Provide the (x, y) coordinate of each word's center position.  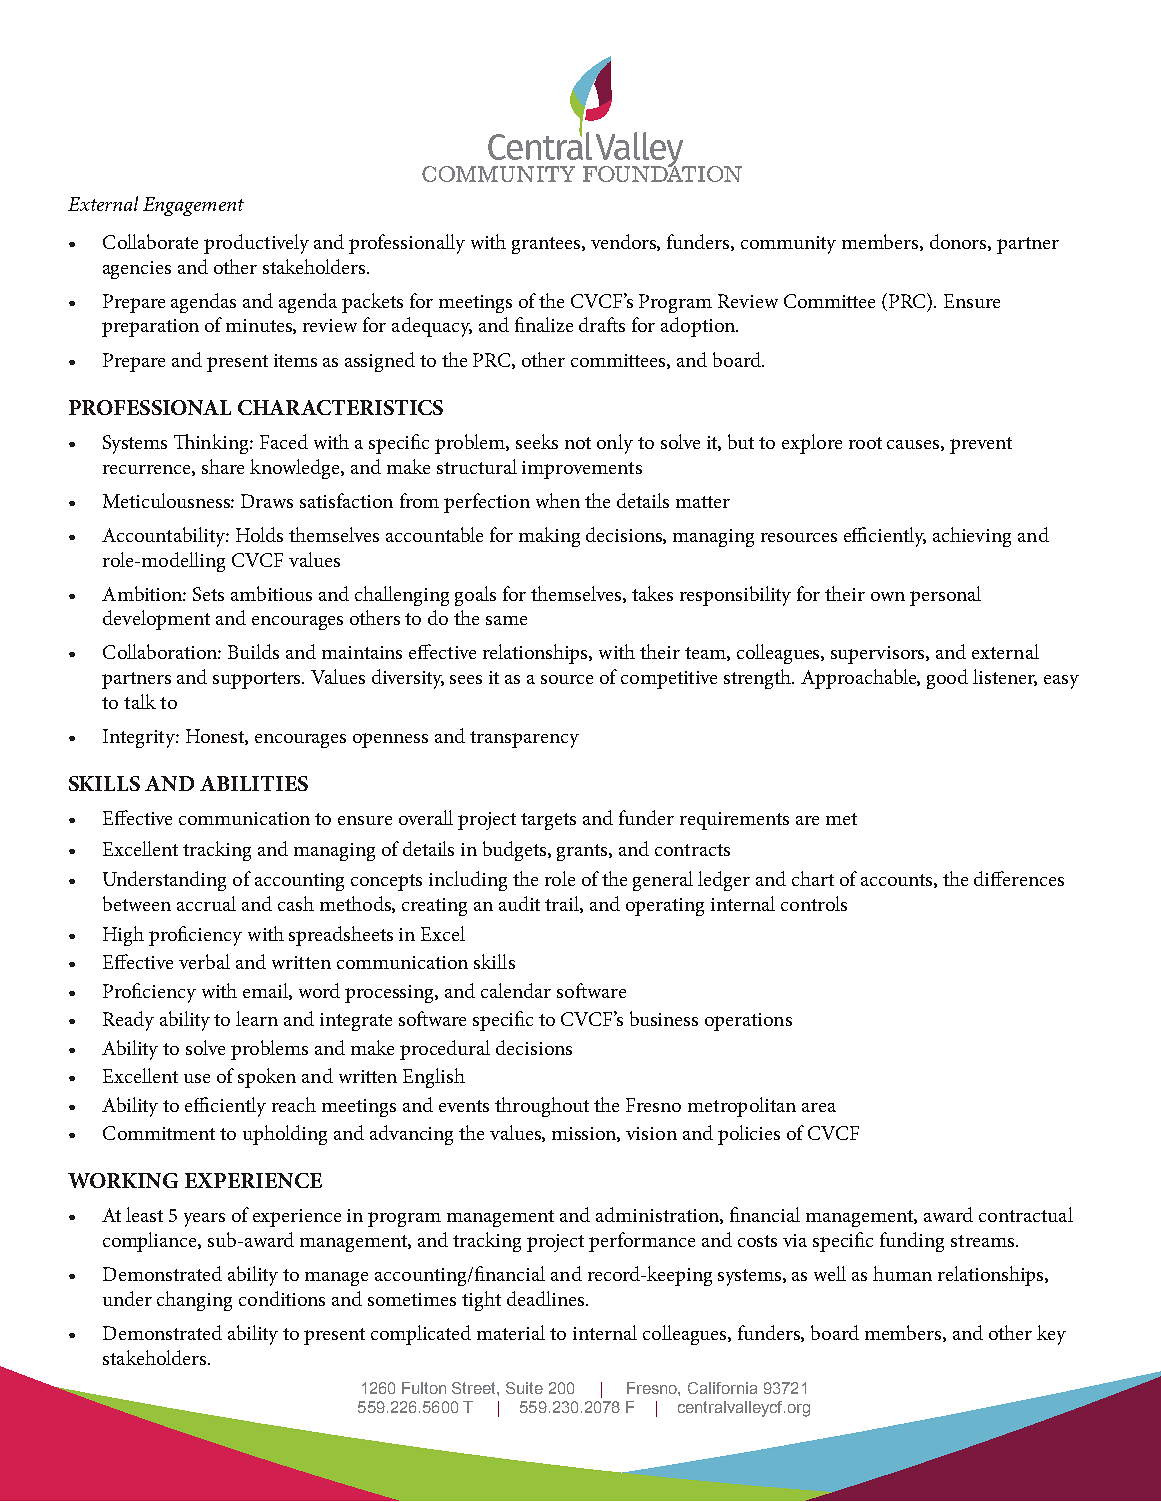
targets (548, 821)
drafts (602, 324)
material (511, 1332)
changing (194, 1301)
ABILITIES (254, 783)
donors (959, 242)
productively (256, 244)
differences (1019, 878)
